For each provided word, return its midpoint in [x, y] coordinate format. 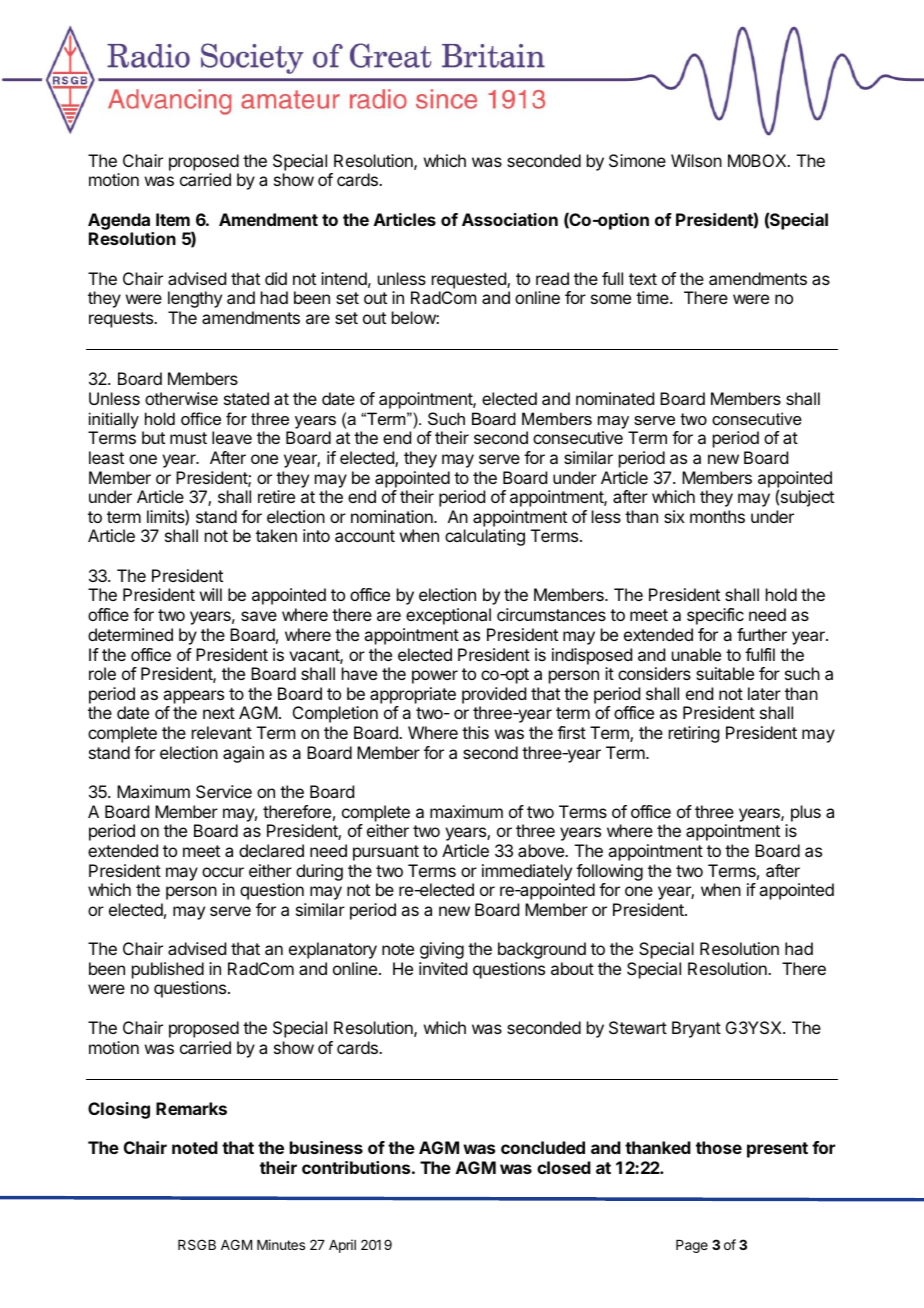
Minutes [281, 1244]
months [717, 516]
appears [193, 697]
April [342, 1246]
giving [442, 950]
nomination [393, 516]
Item [173, 219]
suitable [725, 673]
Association [510, 219]
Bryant [696, 1029]
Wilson [696, 160]
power [435, 677]
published [168, 970]
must [188, 438]
